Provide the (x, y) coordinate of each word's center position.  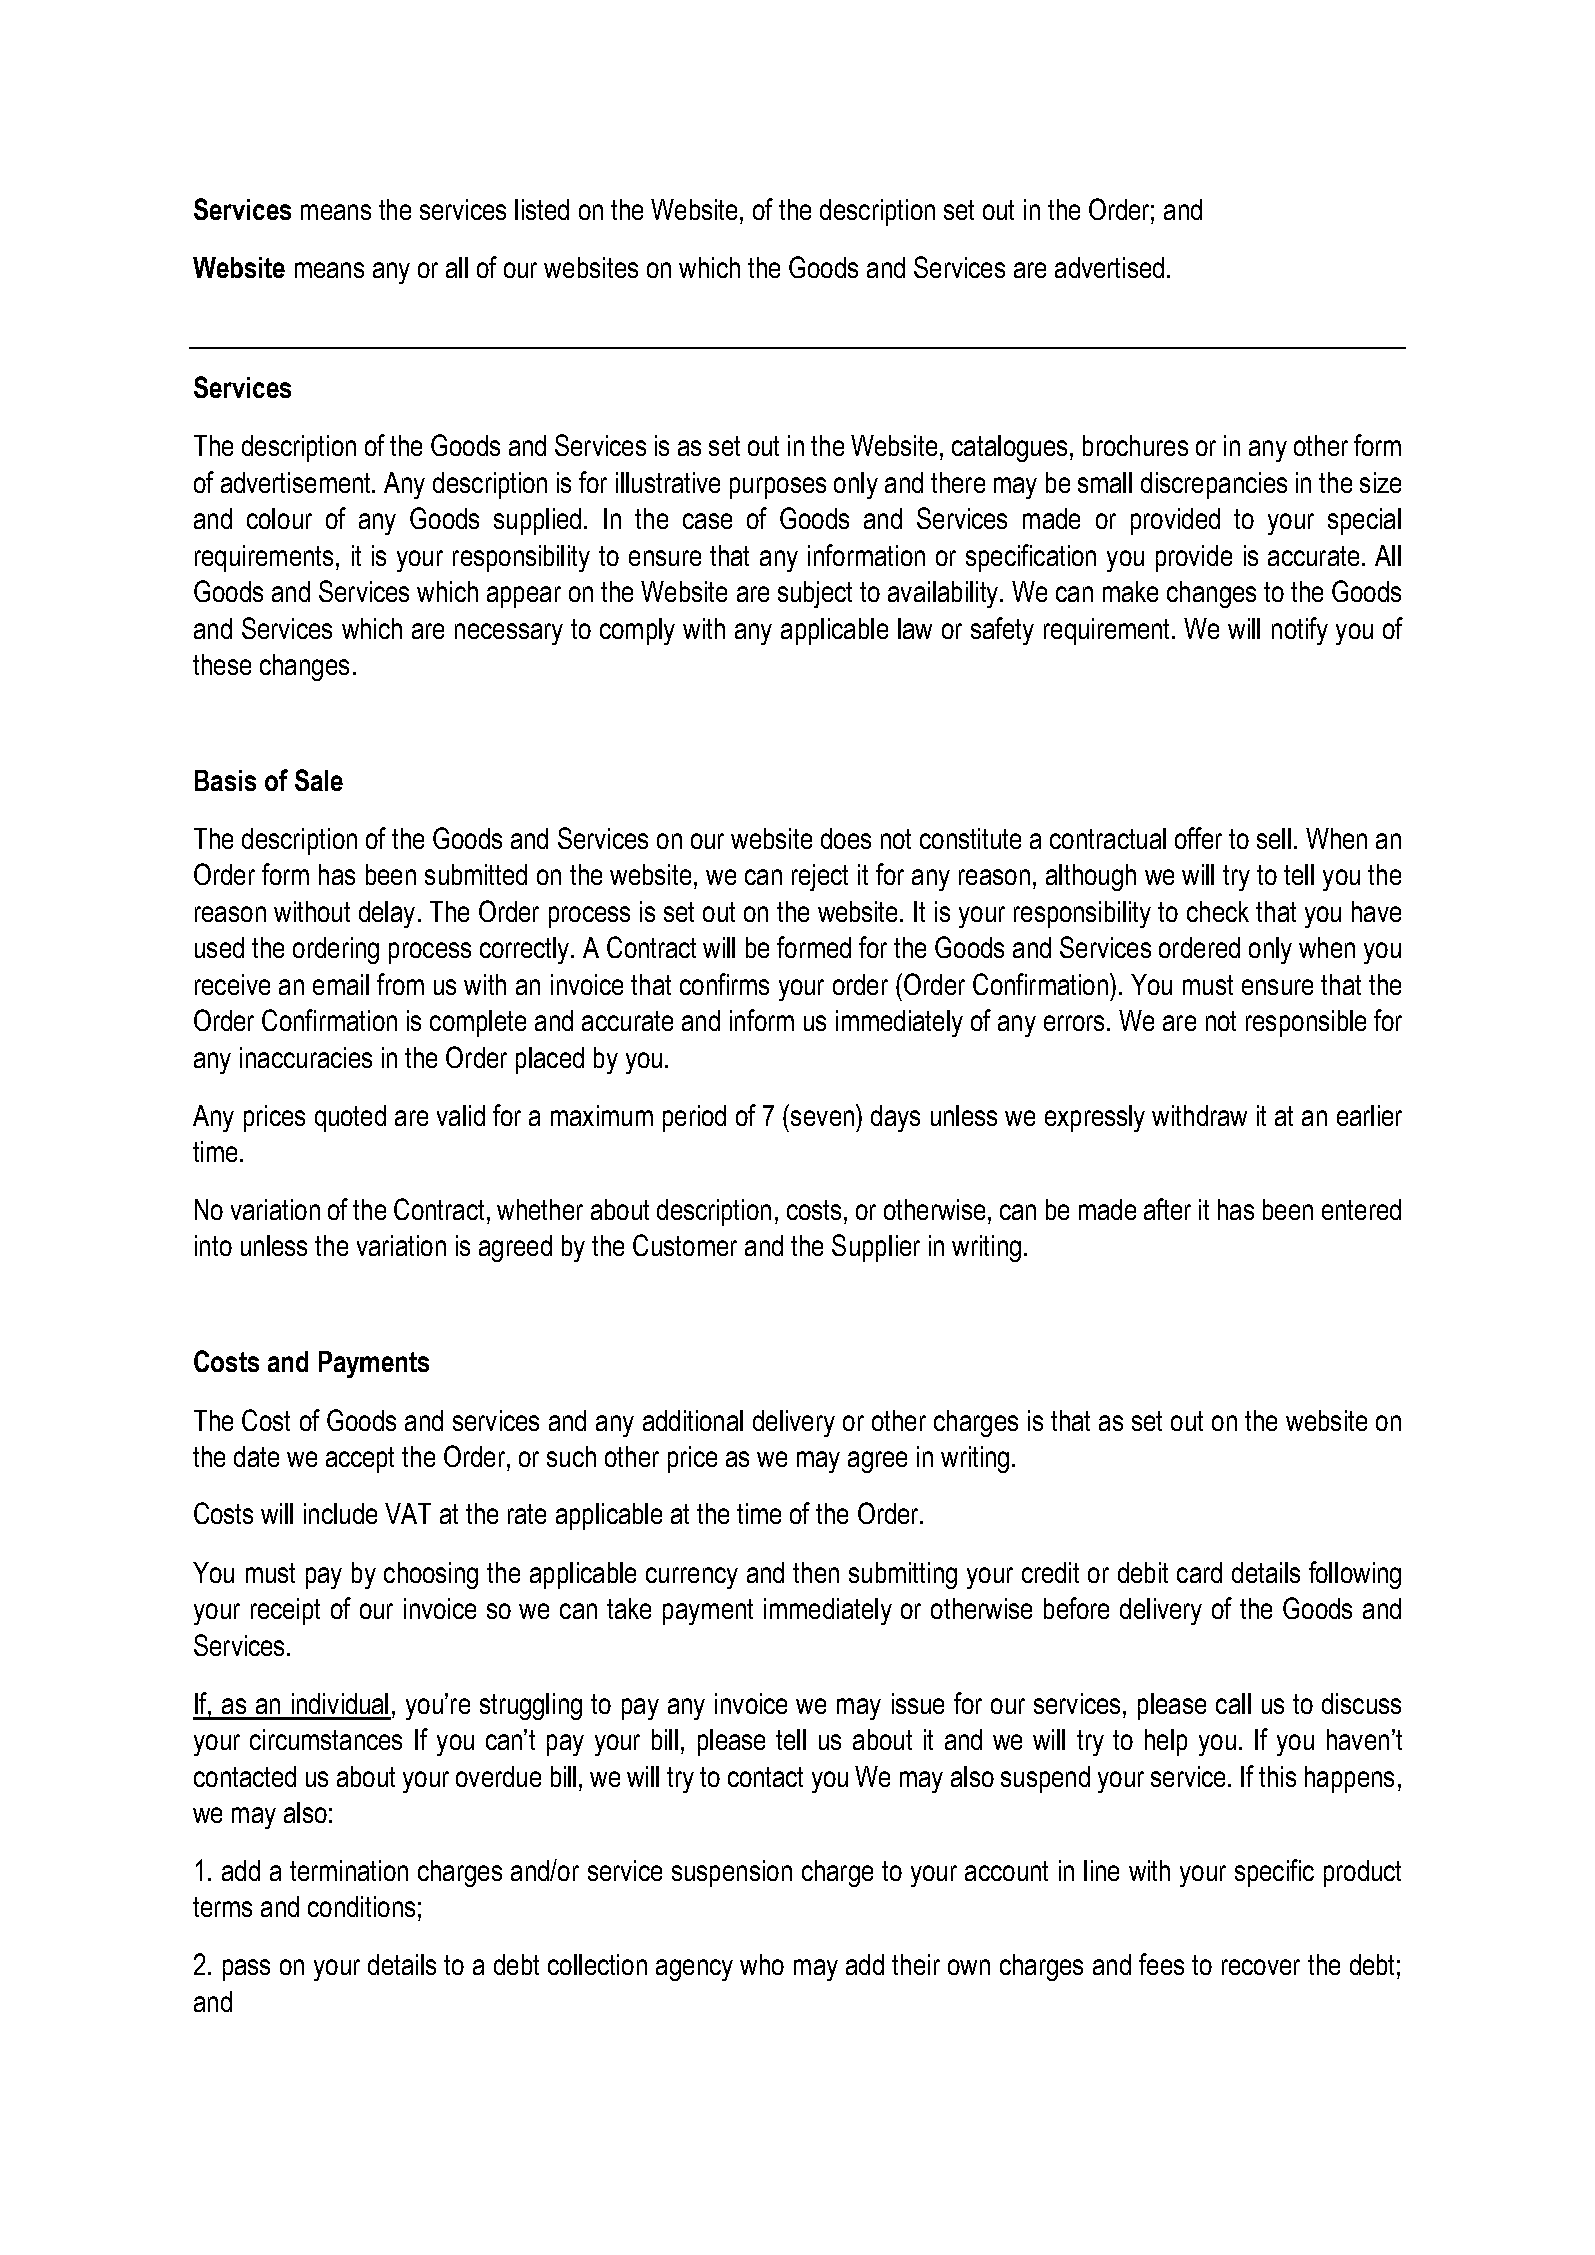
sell (1274, 838)
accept (360, 1460)
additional (693, 1420)
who (762, 1964)
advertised (1109, 267)
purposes (778, 488)
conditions (361, 1906)
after (1167, 1209)
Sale (319, 780)
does (846, 838)
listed (542, 209)
